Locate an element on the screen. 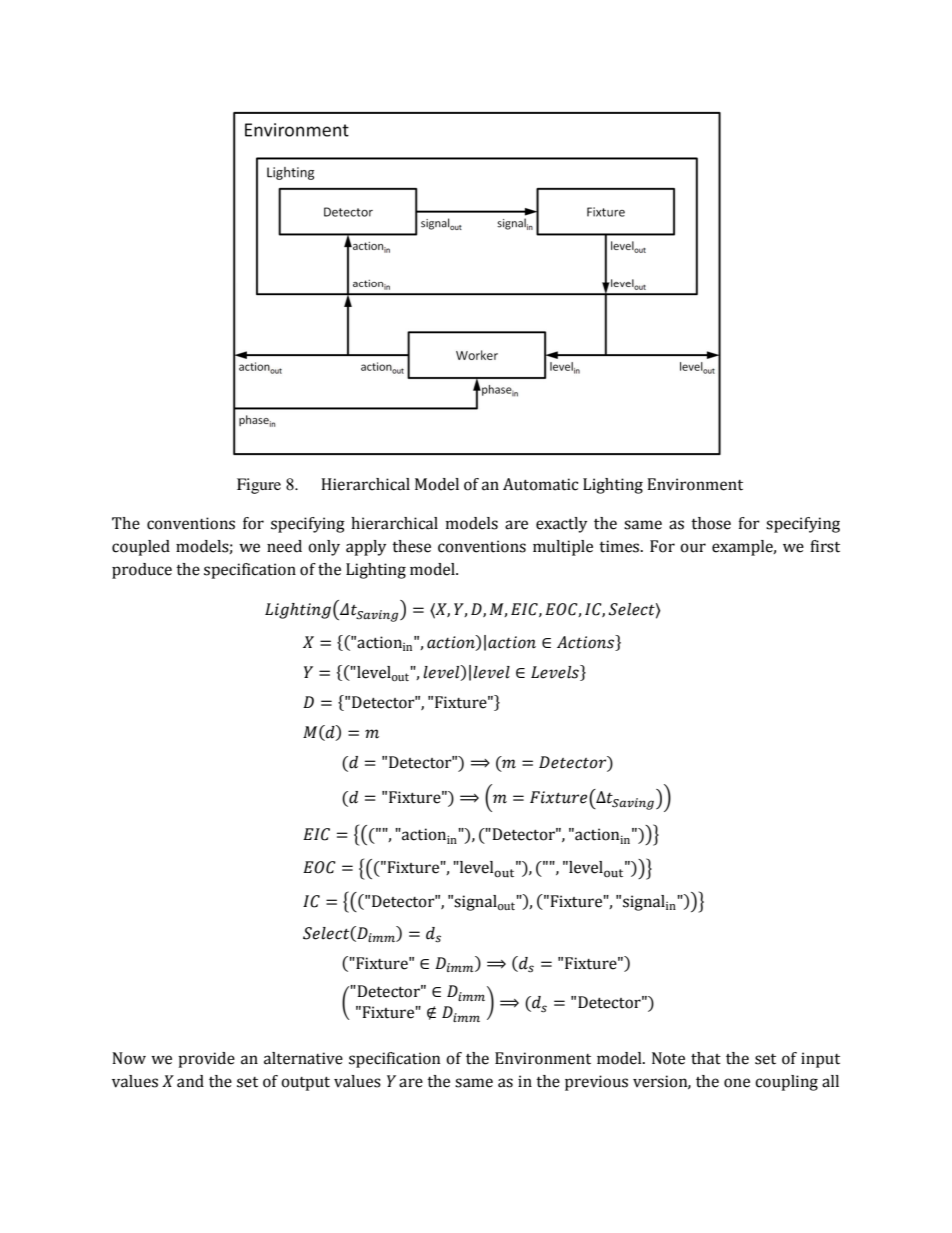 The width and height of the screenshot is (952, 1233). Figure is located at coordinates (259, 486).
